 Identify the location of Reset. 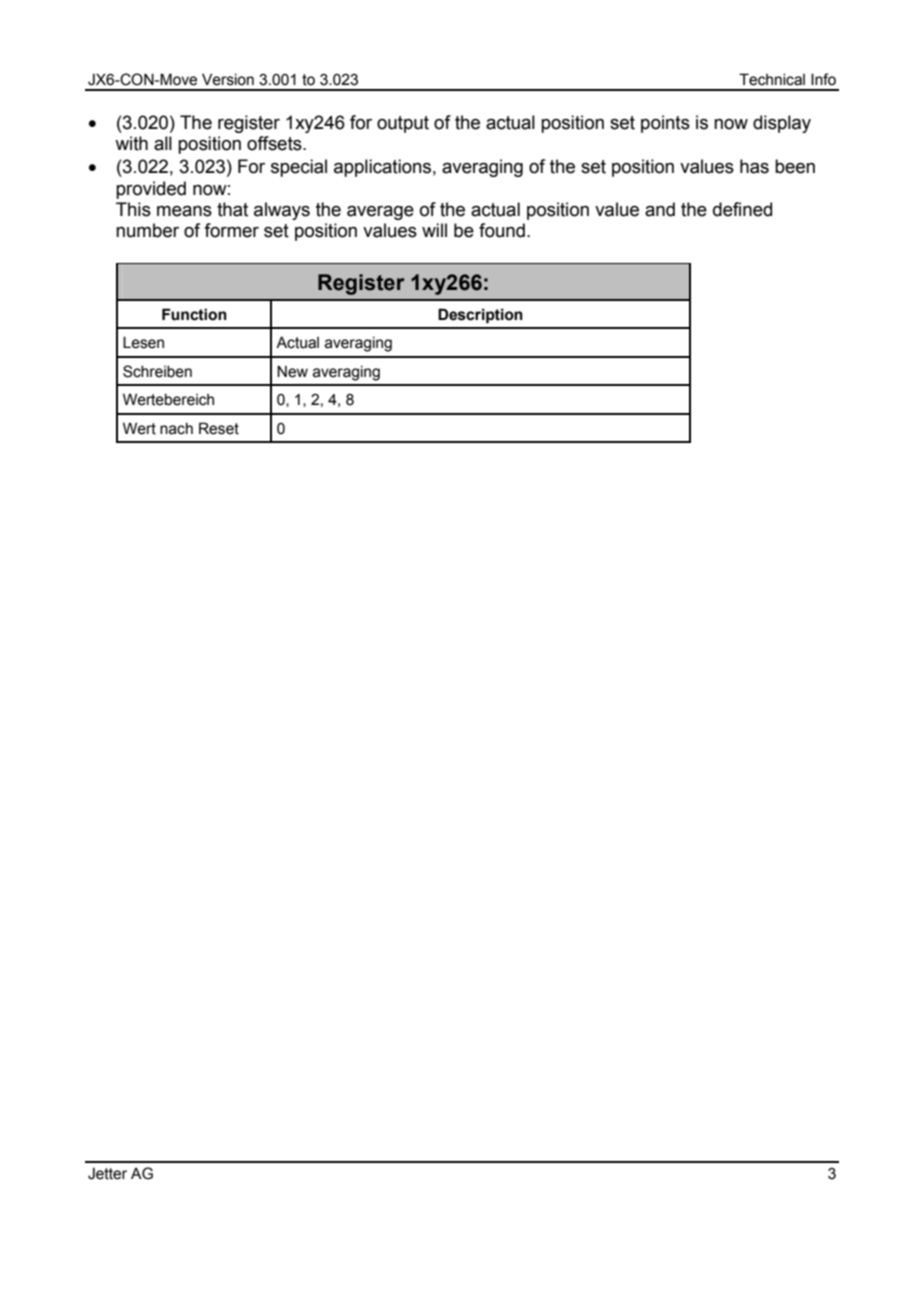
(219, 428).
